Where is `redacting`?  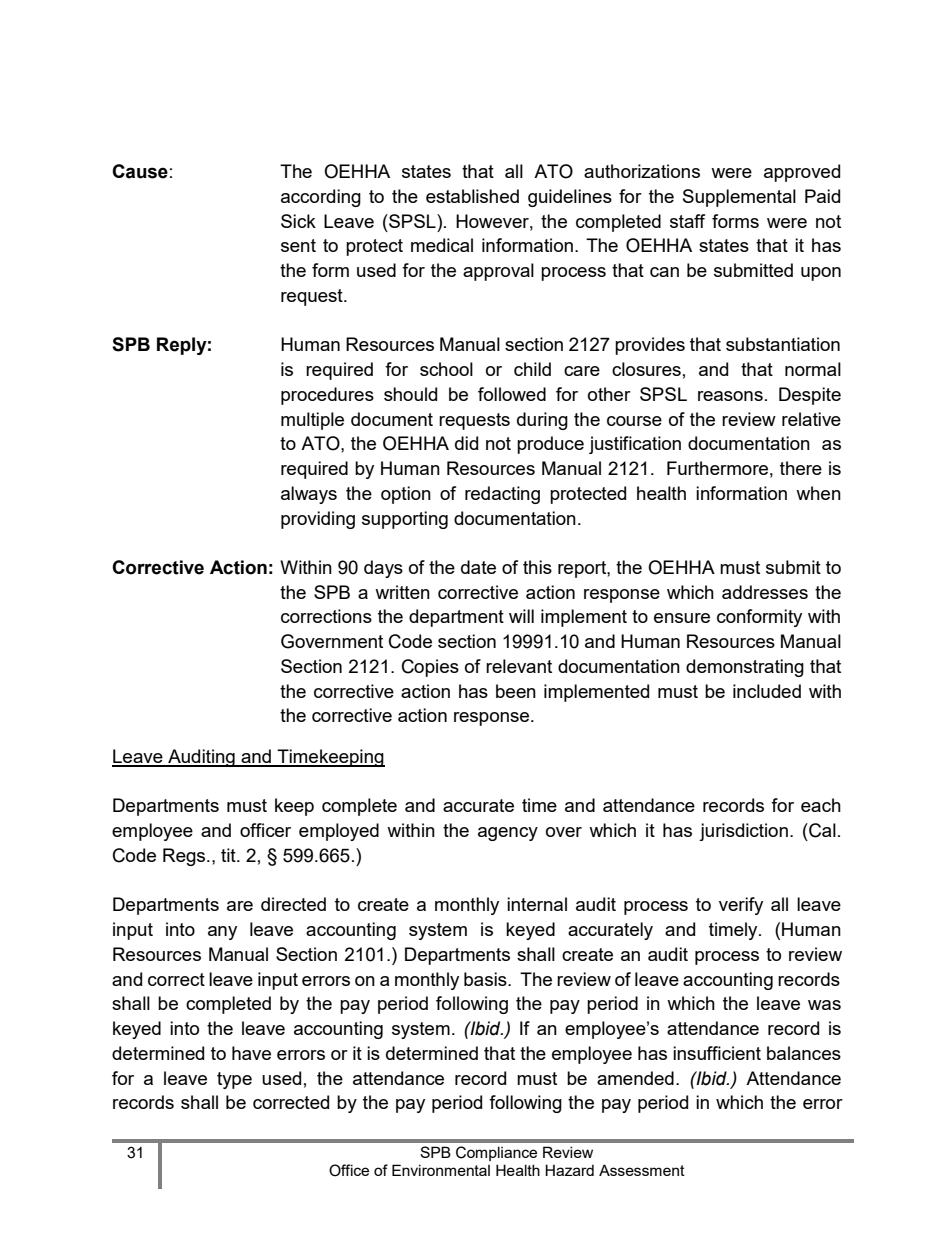
redacting is located at coordinates (502, 495).
